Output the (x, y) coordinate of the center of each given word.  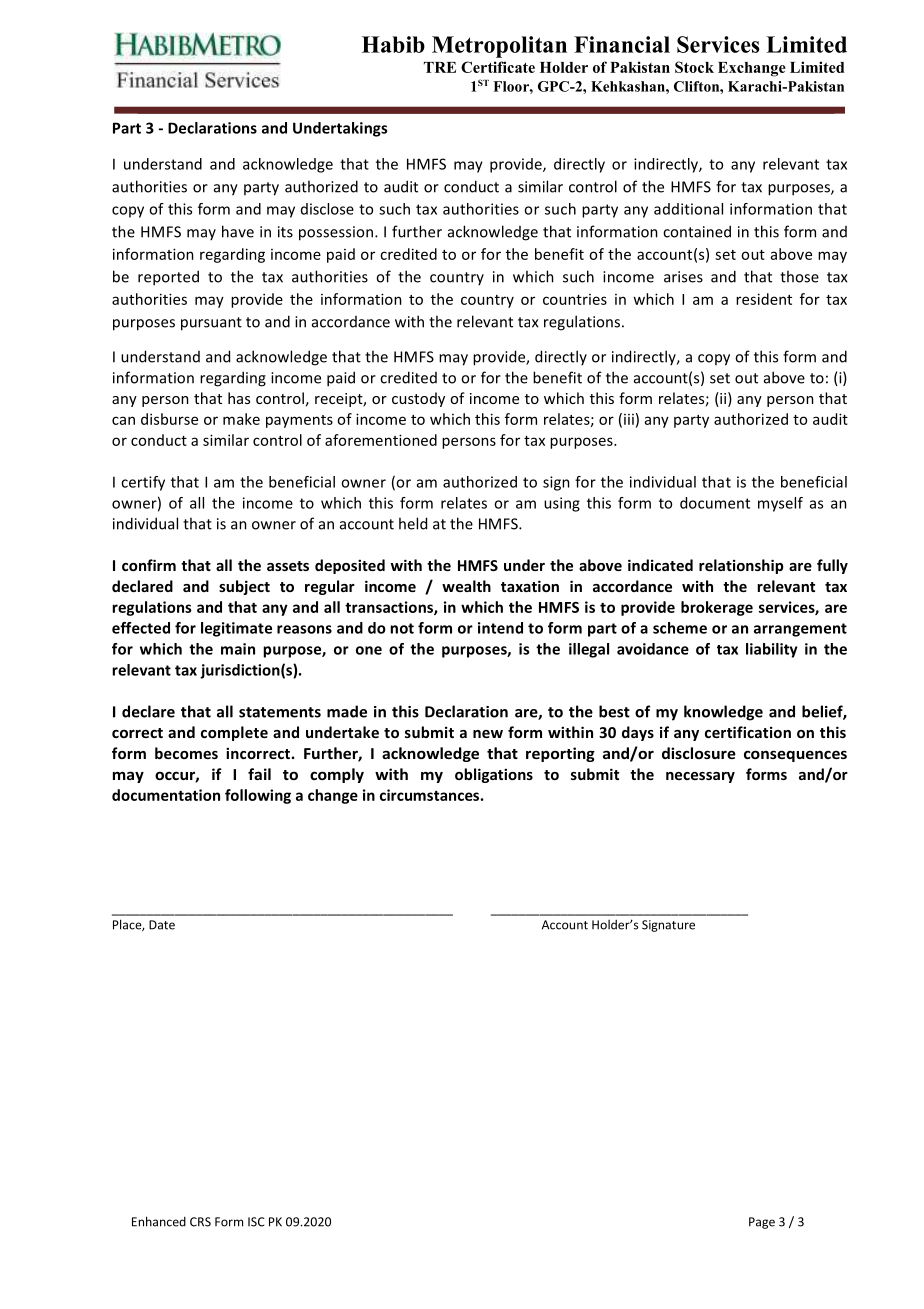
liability (772, 650)
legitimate (236, 629)
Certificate (498, 67)
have (238, 231)
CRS (200, 1222)
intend (500, 628)
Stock (694, 67)
